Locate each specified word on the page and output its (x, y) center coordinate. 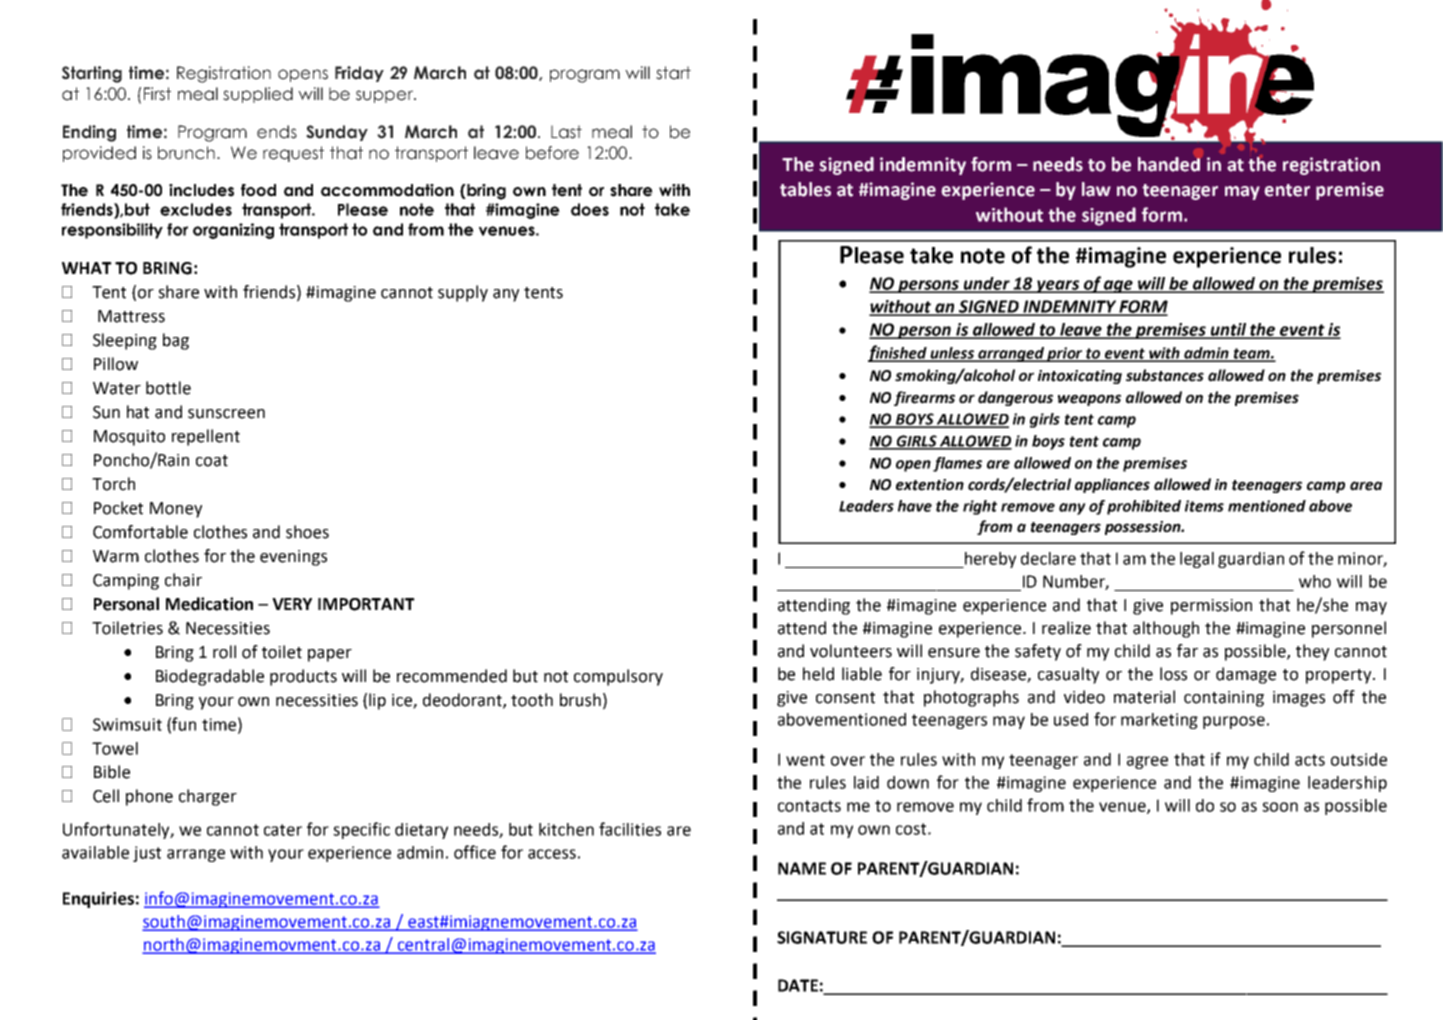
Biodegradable (210, 677)
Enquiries (98, 900)
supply (463, 293)
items (1204, 506)
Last (566, 132)
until (1228, 330)
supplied (258, 95)
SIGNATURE (822, 937)
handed (1169, 164)
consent (845, 698)
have (915, 506)
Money (176, 510)
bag (176, 341)
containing (1224, 699)
